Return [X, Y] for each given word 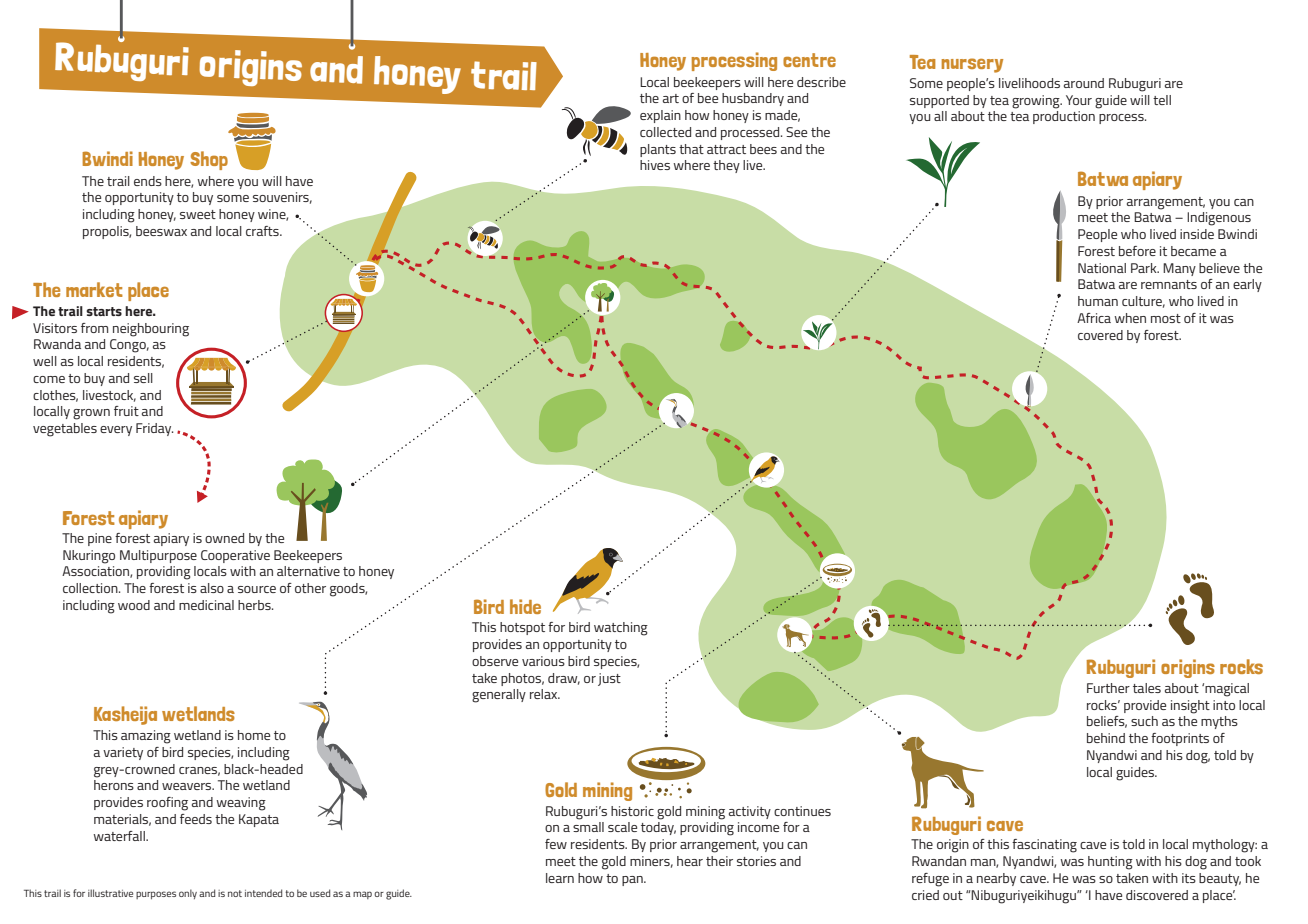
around [1084, 83]
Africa [1094, 318]
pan [633, 881]
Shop [209, 160]
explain [660, 116]
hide [525, 606]
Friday [154, 429]
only [188, 894]
